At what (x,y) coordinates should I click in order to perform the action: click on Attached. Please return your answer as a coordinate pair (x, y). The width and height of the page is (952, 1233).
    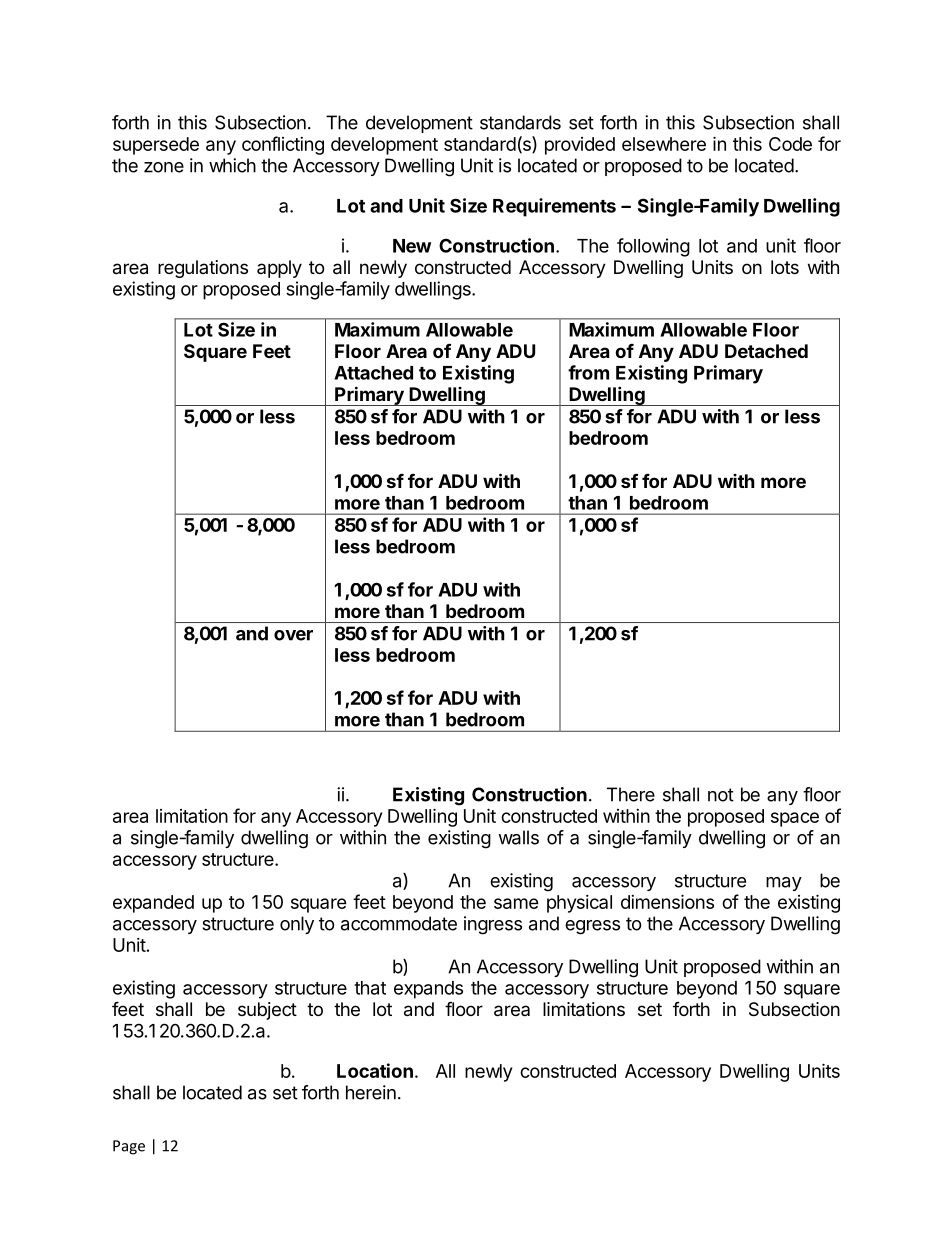
    Looking at the image, I should click on (373, 373).
